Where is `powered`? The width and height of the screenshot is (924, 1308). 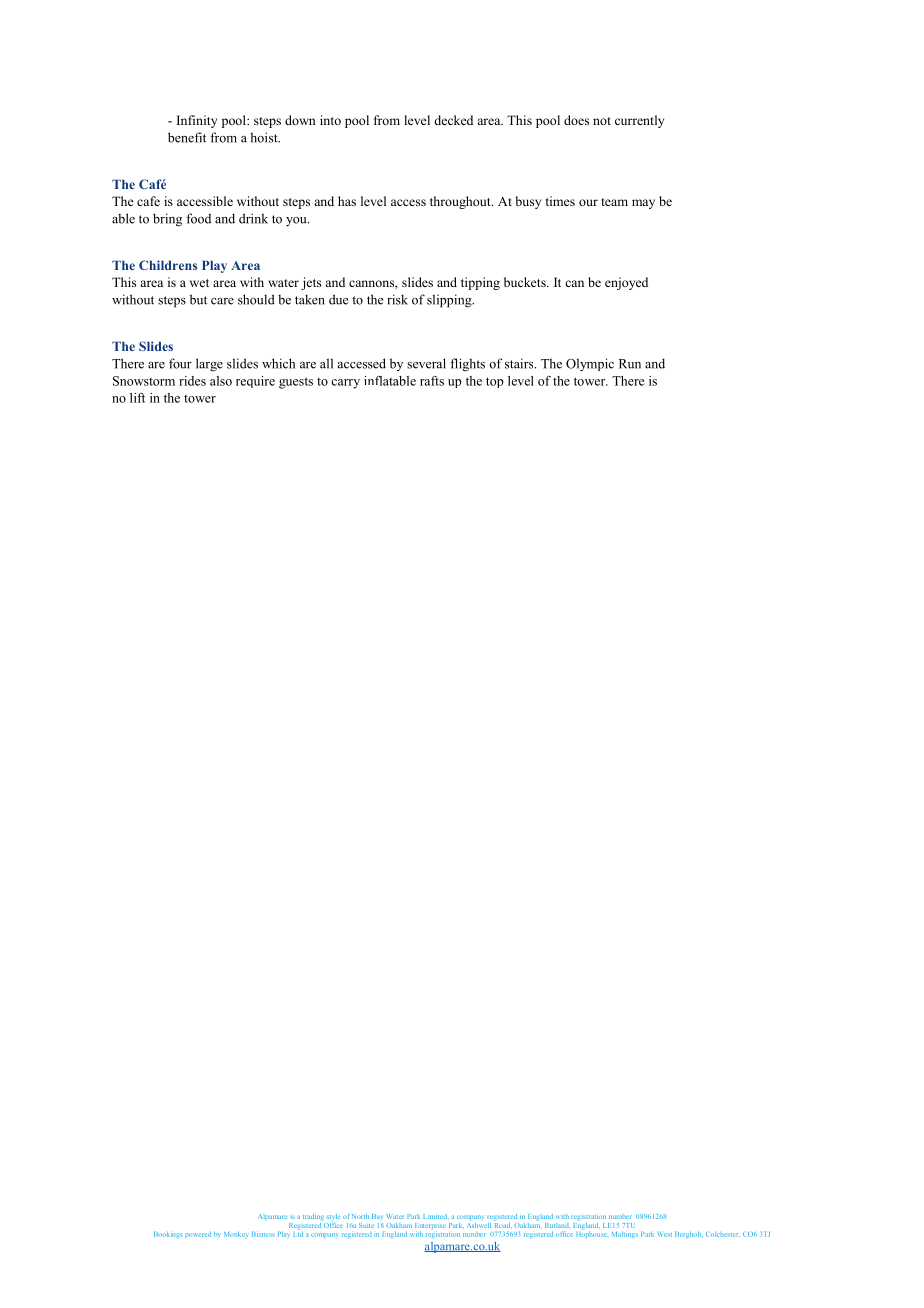 powered is located at coordinates (198, 1234).
